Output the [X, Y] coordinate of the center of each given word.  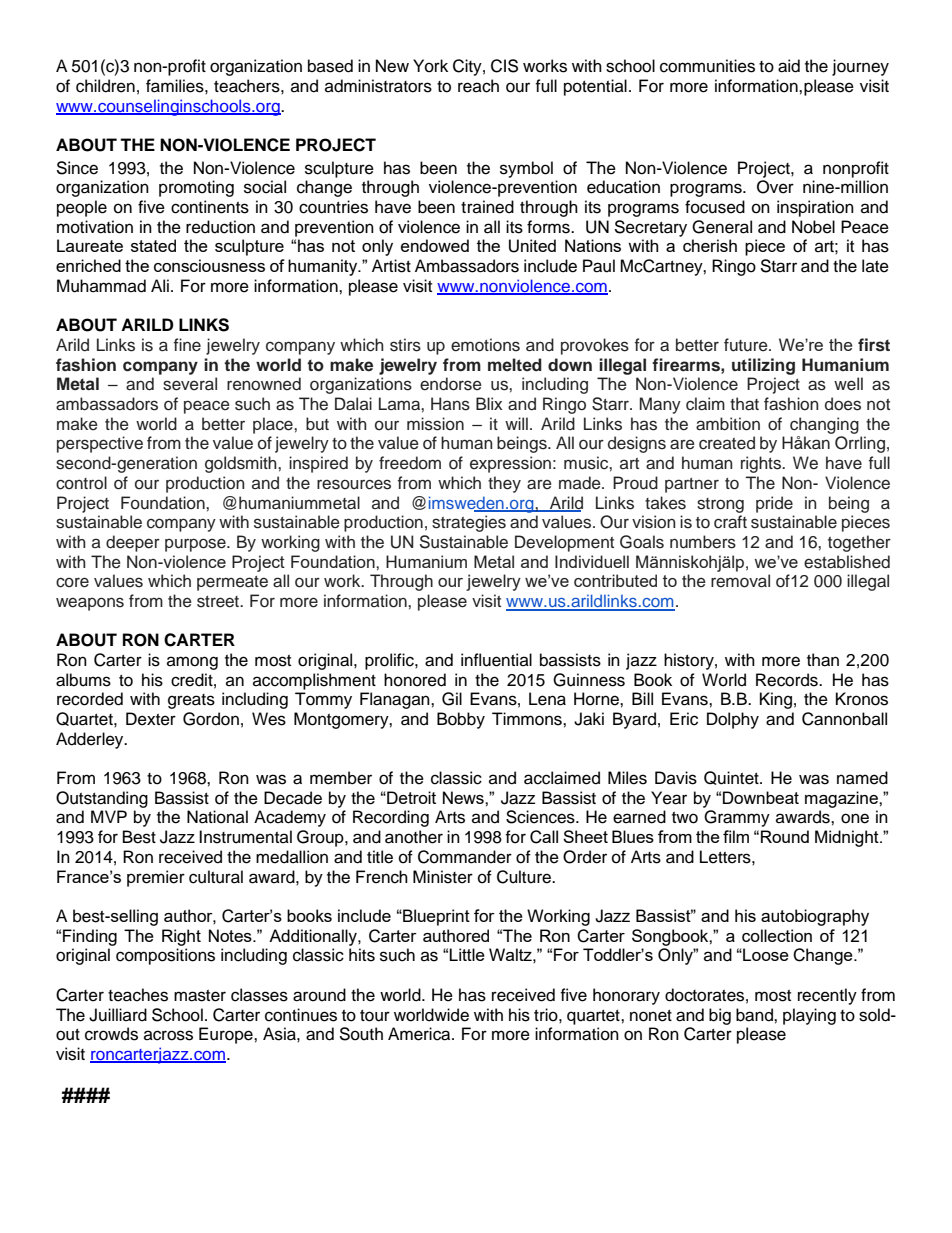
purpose [196, 545]
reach [478, 86]
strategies [469, 523]
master [200, 996]
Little [467, 954]
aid [789, 66]
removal [740, 581]
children [105, 86]
